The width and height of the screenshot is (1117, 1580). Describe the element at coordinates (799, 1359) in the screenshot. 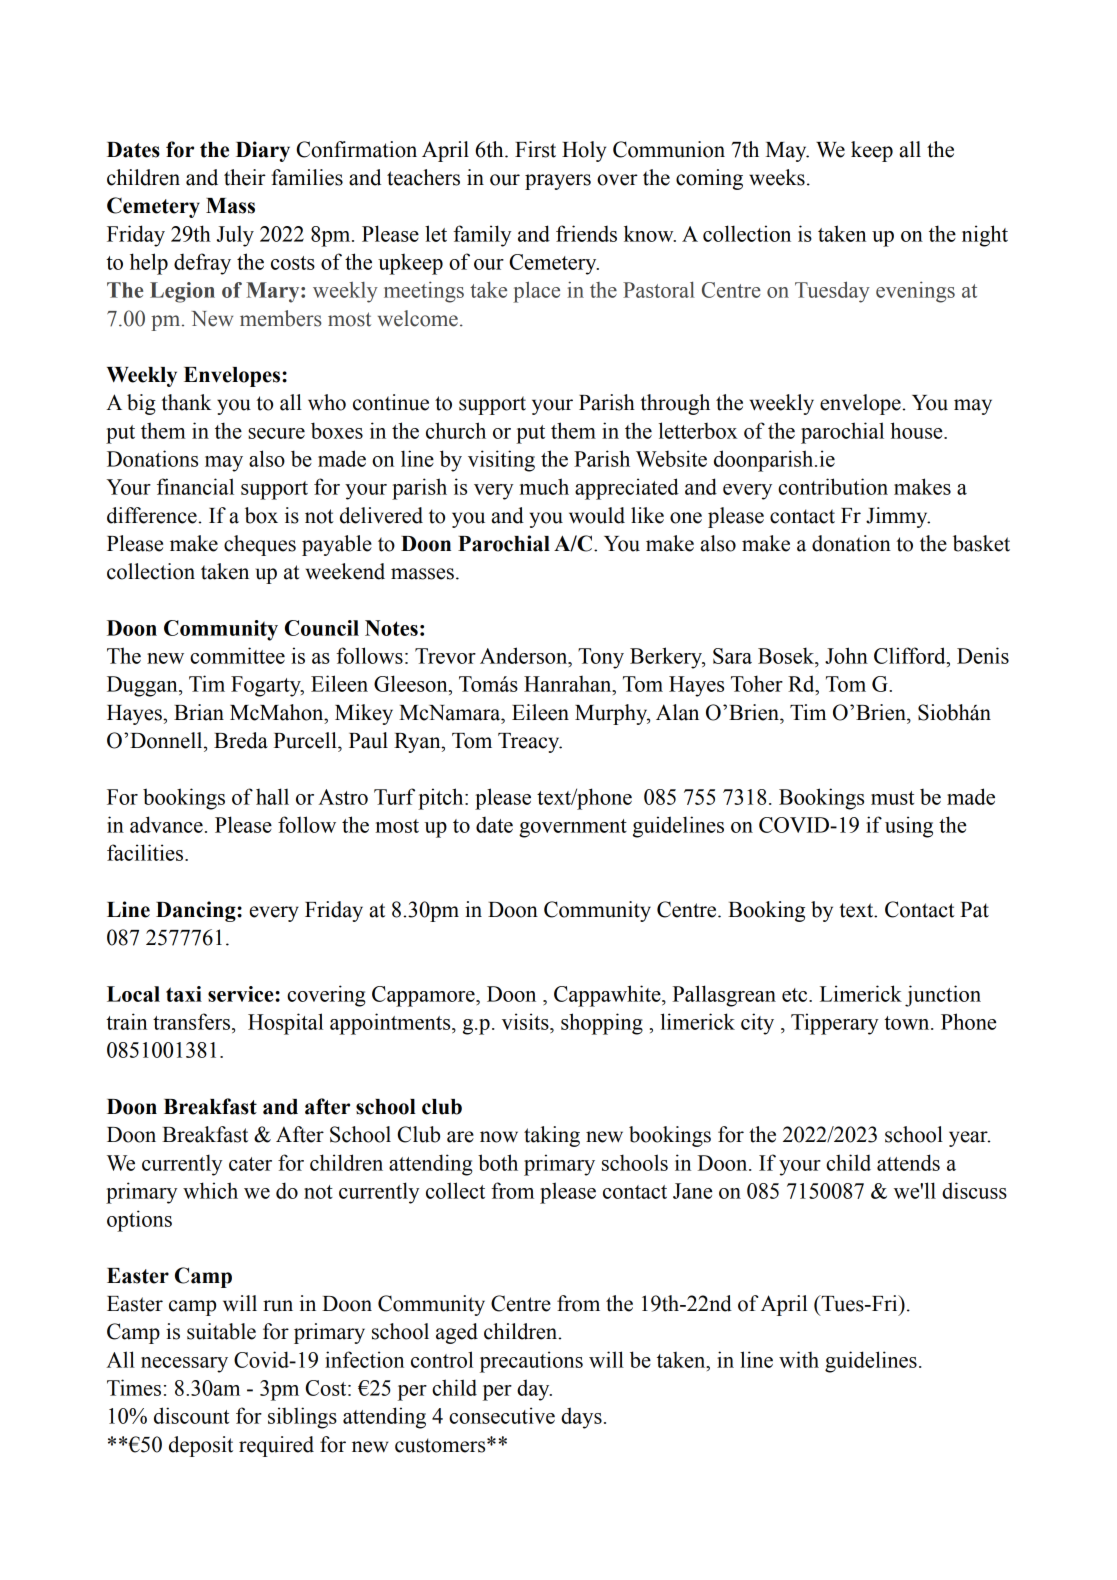

I see `with` at that location.
